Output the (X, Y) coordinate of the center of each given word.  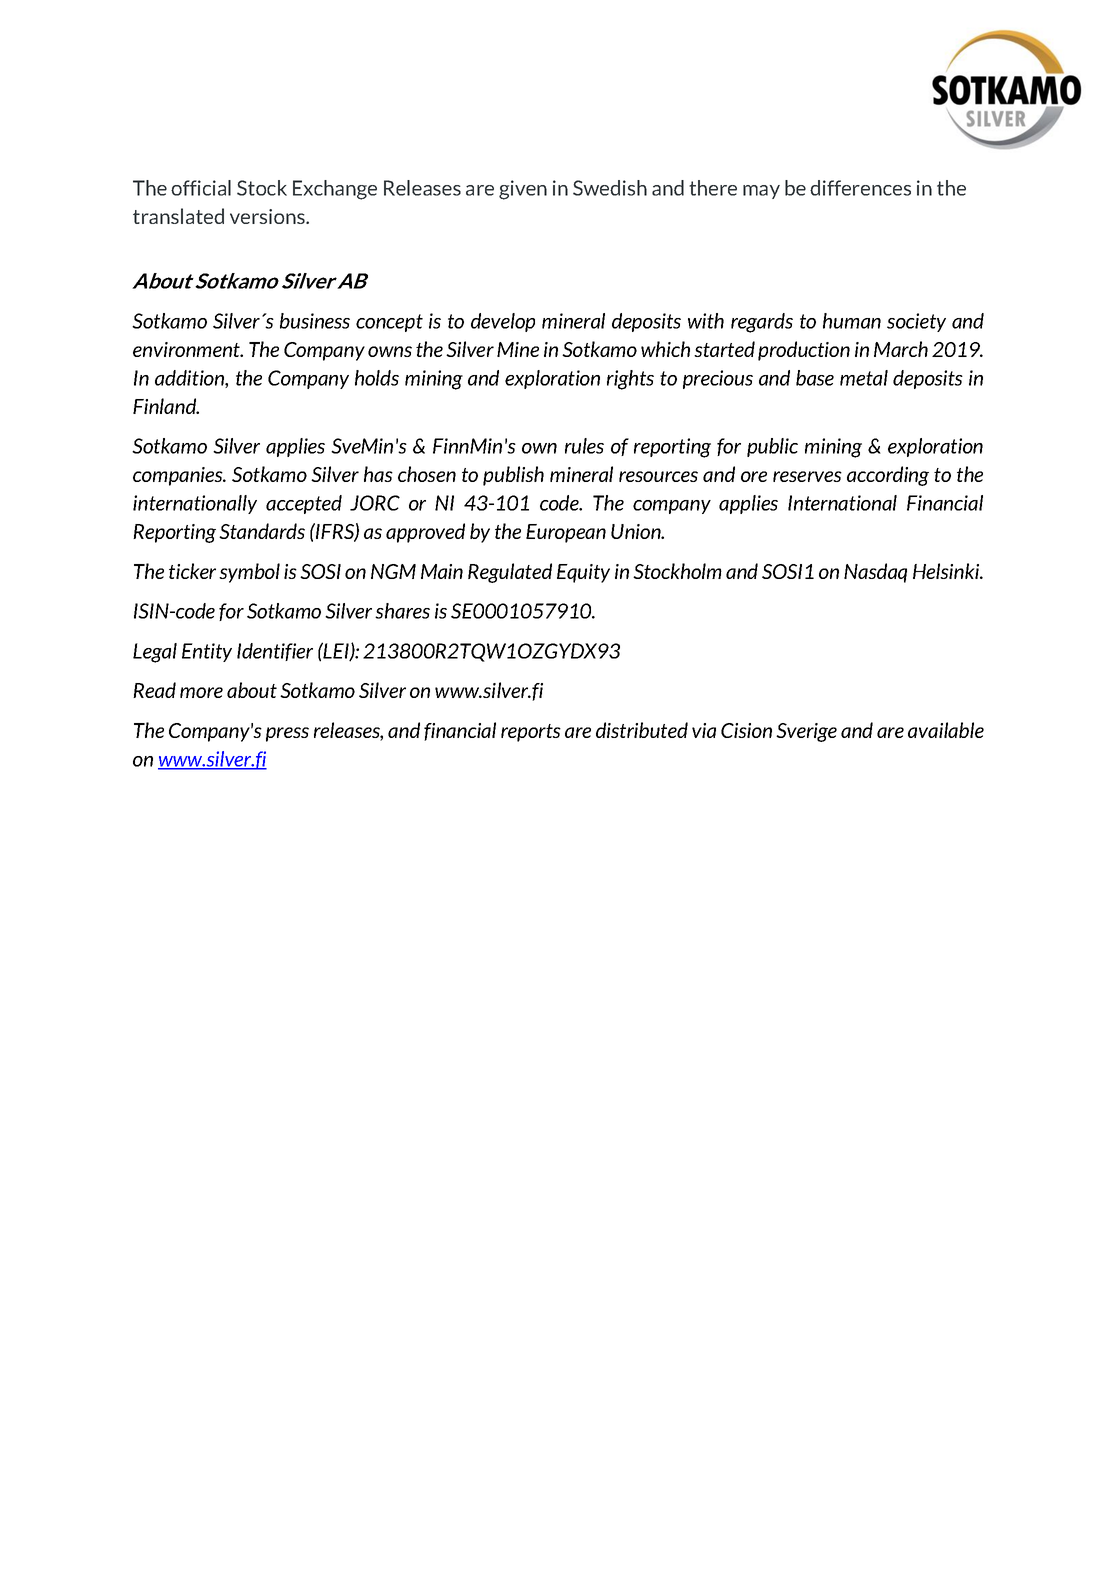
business (315, 321)
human (852, 321)
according (888, 476)
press (287, 734)
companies (179, 476)
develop (503, 322)
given (523, 190)
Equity (583, 573)
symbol (249, 573)
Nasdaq (875, 573)
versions (268, 216)
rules (584, 446)
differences (860, 188)
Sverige (806, 732)
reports (531, 733)
